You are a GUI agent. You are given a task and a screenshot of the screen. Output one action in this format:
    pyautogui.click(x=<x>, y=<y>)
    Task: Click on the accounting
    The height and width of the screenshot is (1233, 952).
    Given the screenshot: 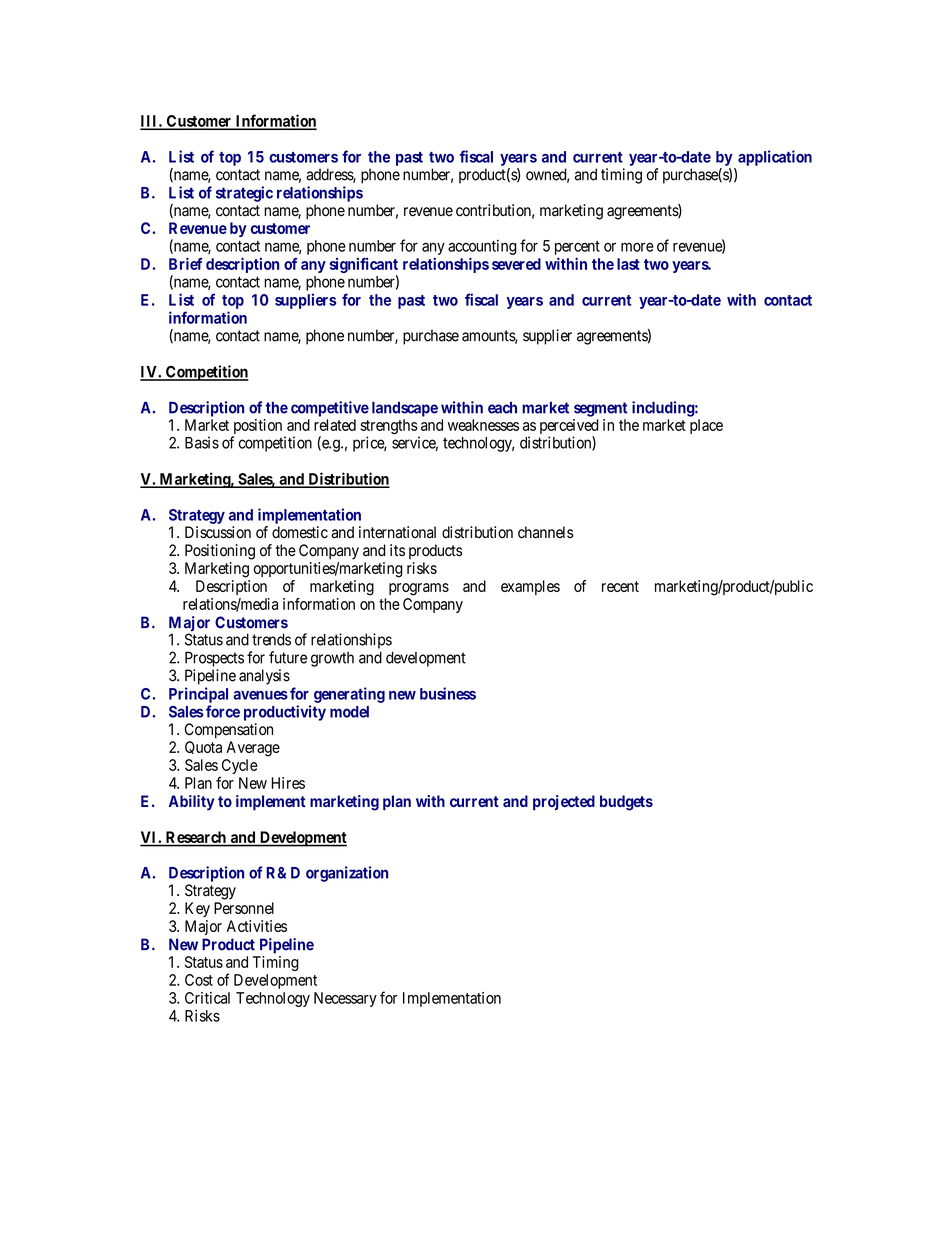 What is the action you would take?
    pyautogui.click(x=482, y=247)
